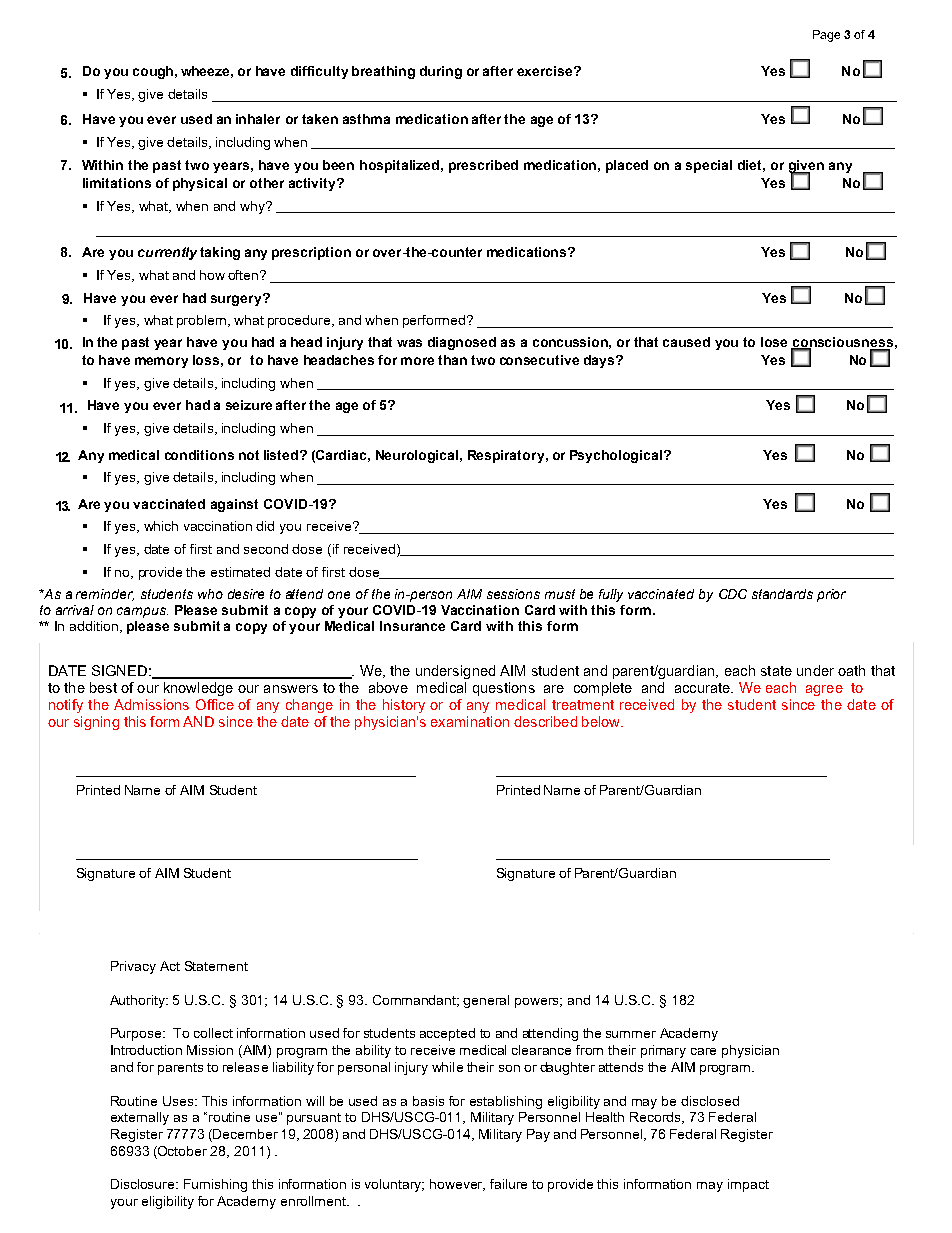 The image size is (952, 1233). Describe the element at coordinates (508, 1184) in the screenshot. I see `failure` at that location.
